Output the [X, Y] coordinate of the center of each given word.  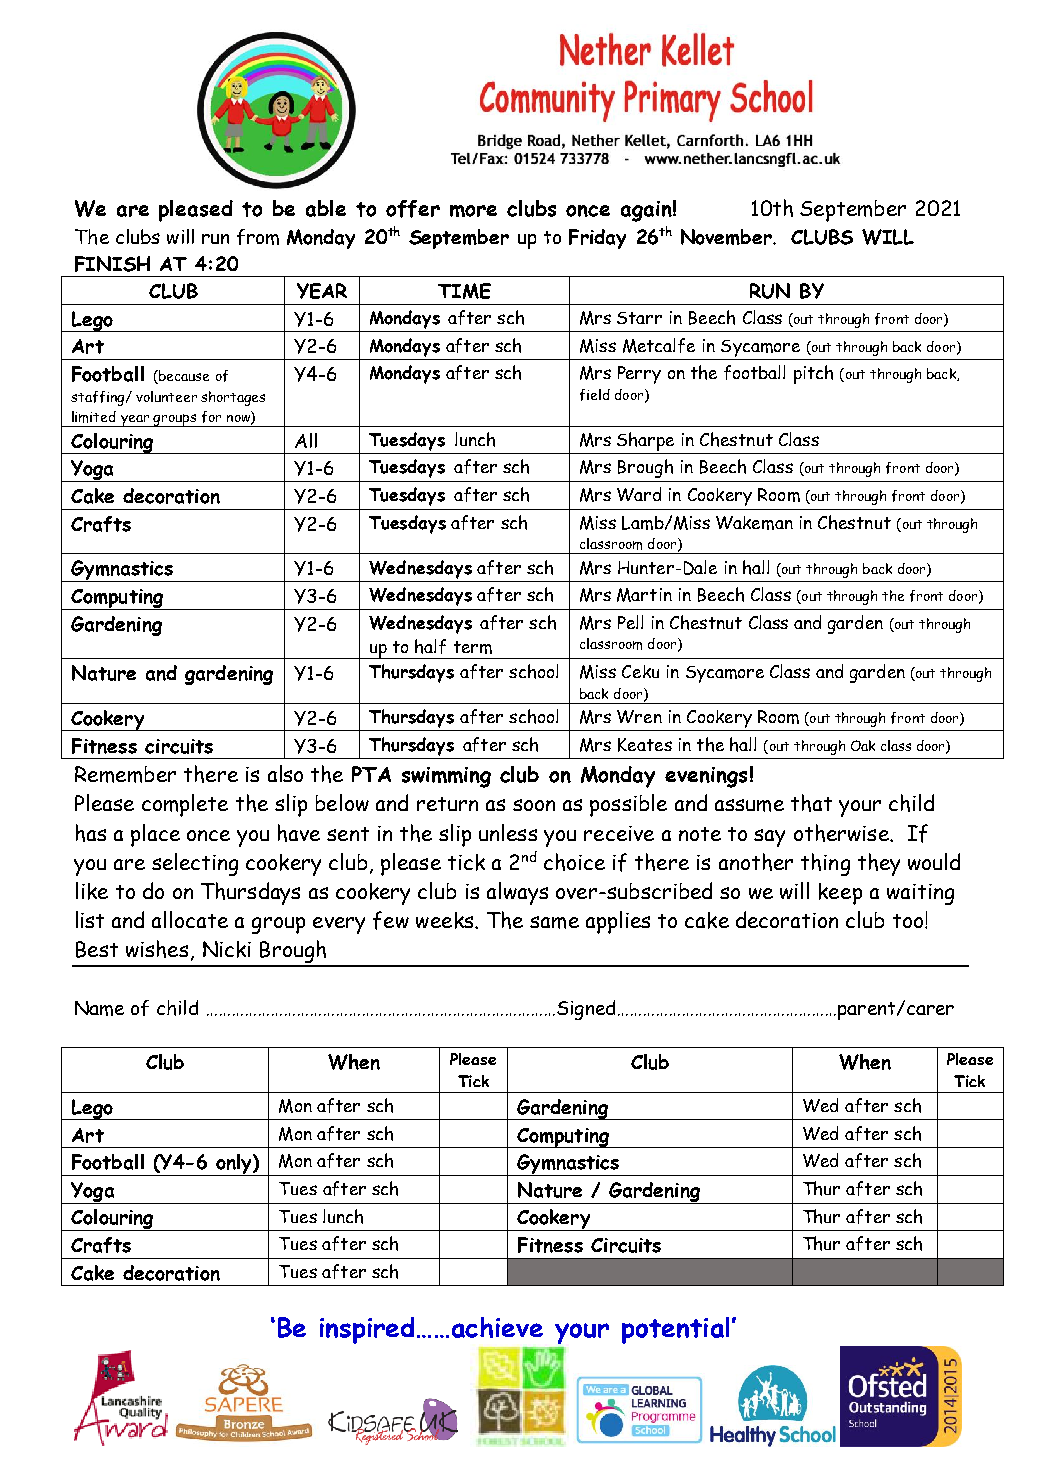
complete [185, 805]
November [727, 237]
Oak [863, 745]
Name [99, 1008]
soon [534, 805]
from [258, 237]
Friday [597, 239]
